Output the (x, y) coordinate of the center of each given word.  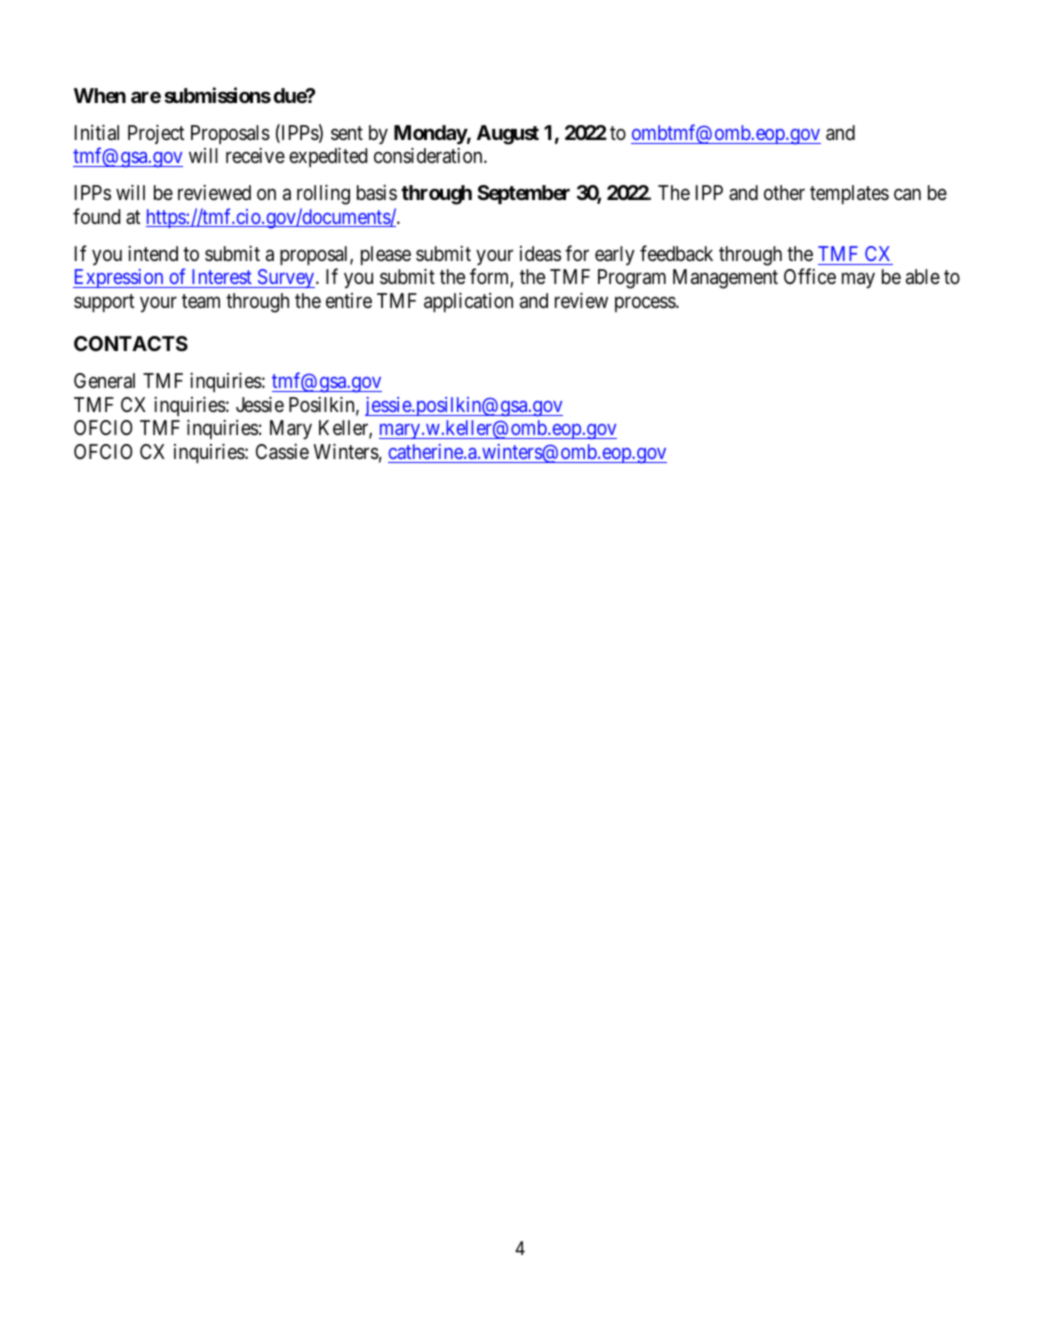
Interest (222, 276)
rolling (323, 195)
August (508, 135)
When (100, 95)
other (784, 192)
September (523, 194)
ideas (540, 254)
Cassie (282, 452)
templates (849, 194)
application (468, 302)
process (646, 304)
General (104, 381)
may (858, 281)
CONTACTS (131, 343)
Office (810, 276)
